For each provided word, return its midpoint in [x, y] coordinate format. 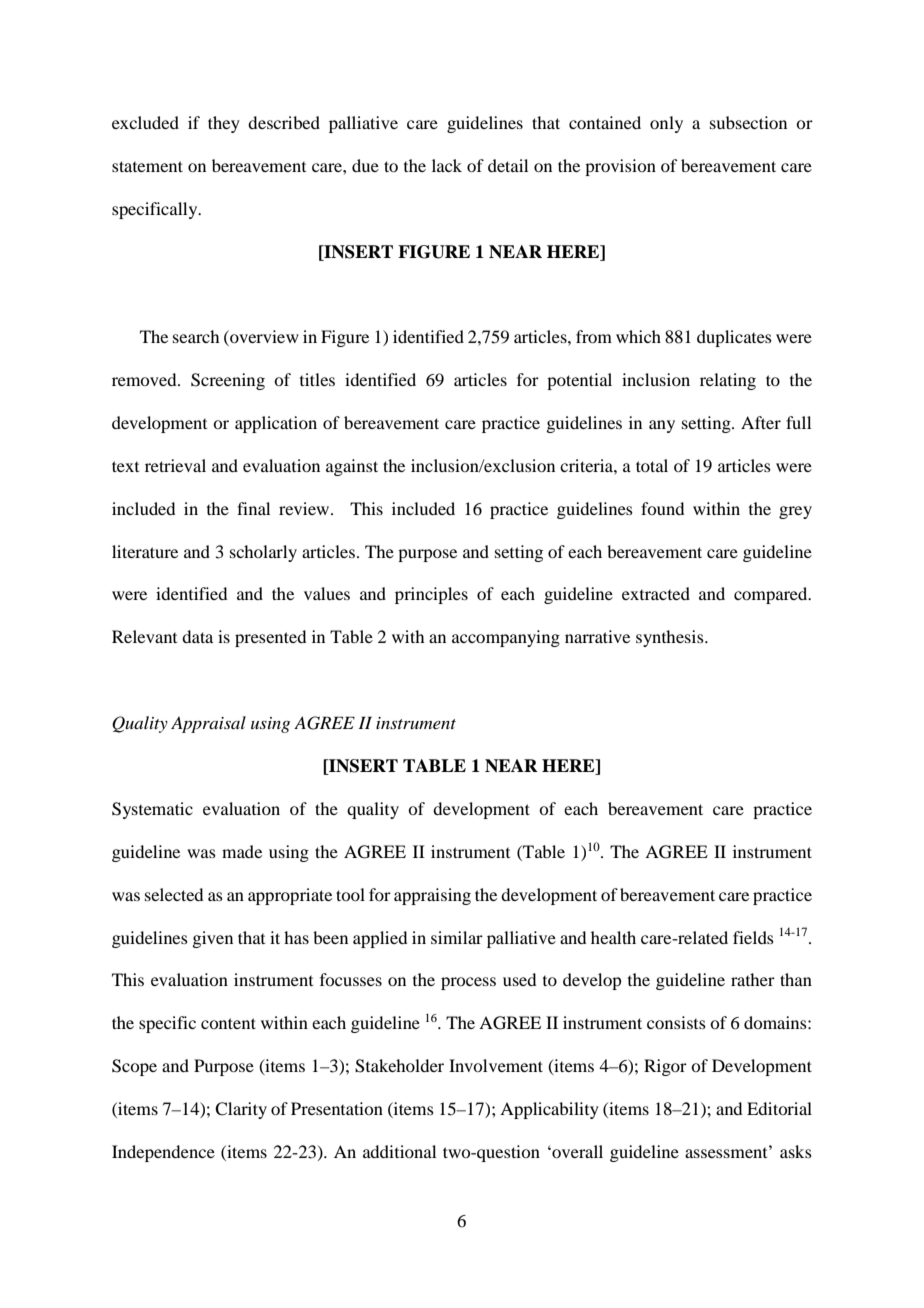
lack [447, 165]
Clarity [241, 1110]
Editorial [779, 1108]
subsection [748, 122]
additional [399, 1151]
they [224, 124]
